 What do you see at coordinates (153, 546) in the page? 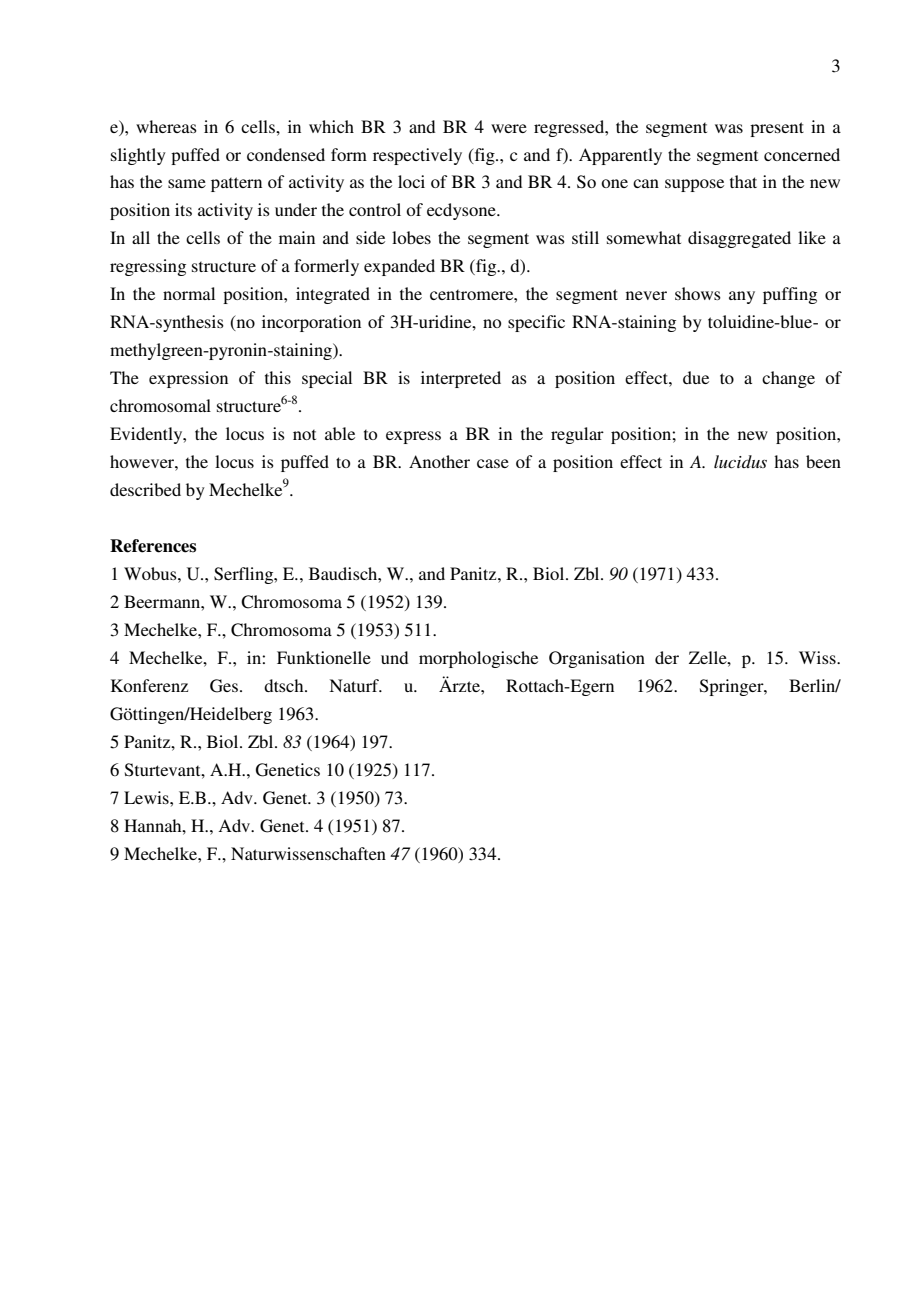
I see `References` at bounding box center [153, 546].
